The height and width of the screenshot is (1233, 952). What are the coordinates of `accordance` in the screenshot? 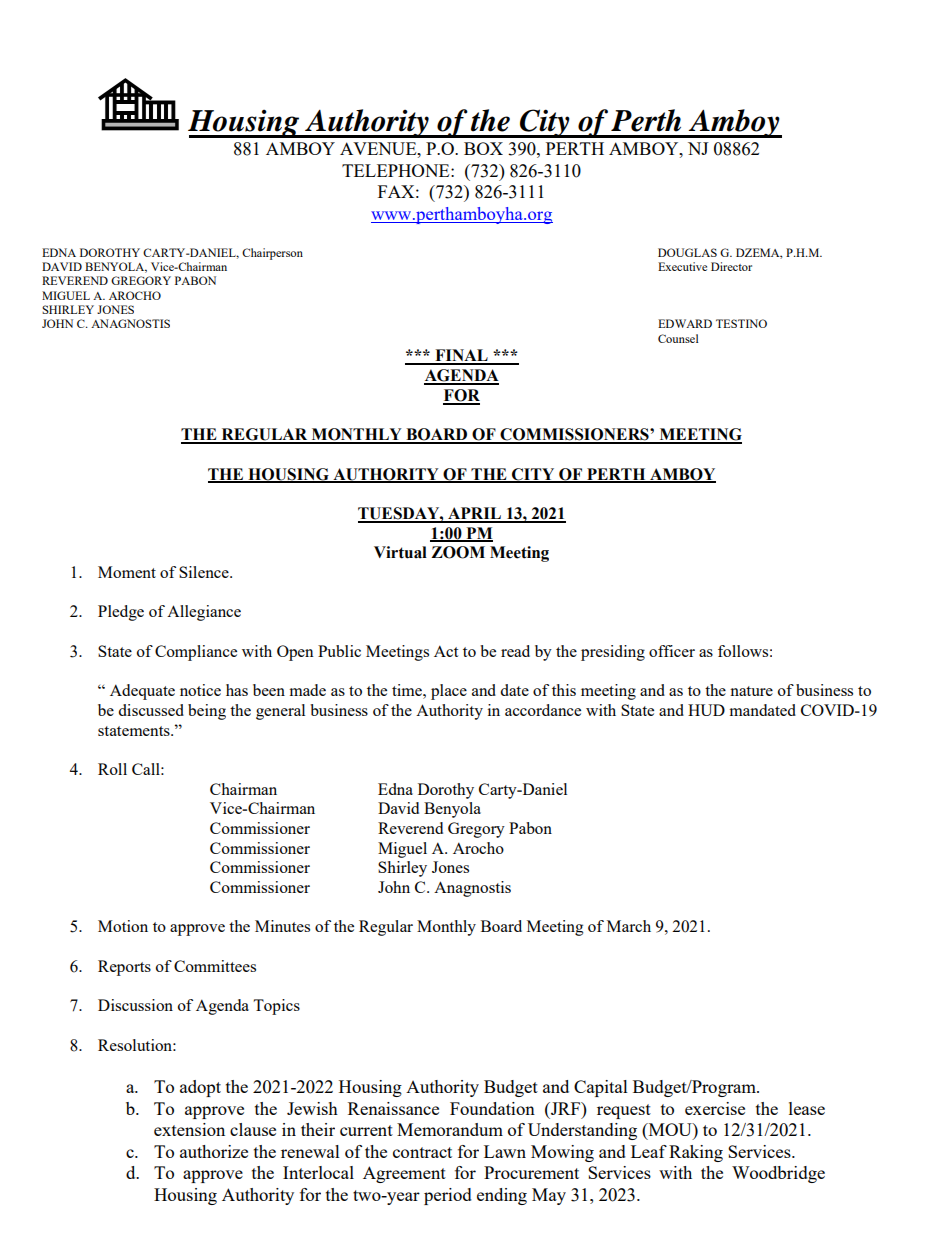 It's located at (543, 710).
